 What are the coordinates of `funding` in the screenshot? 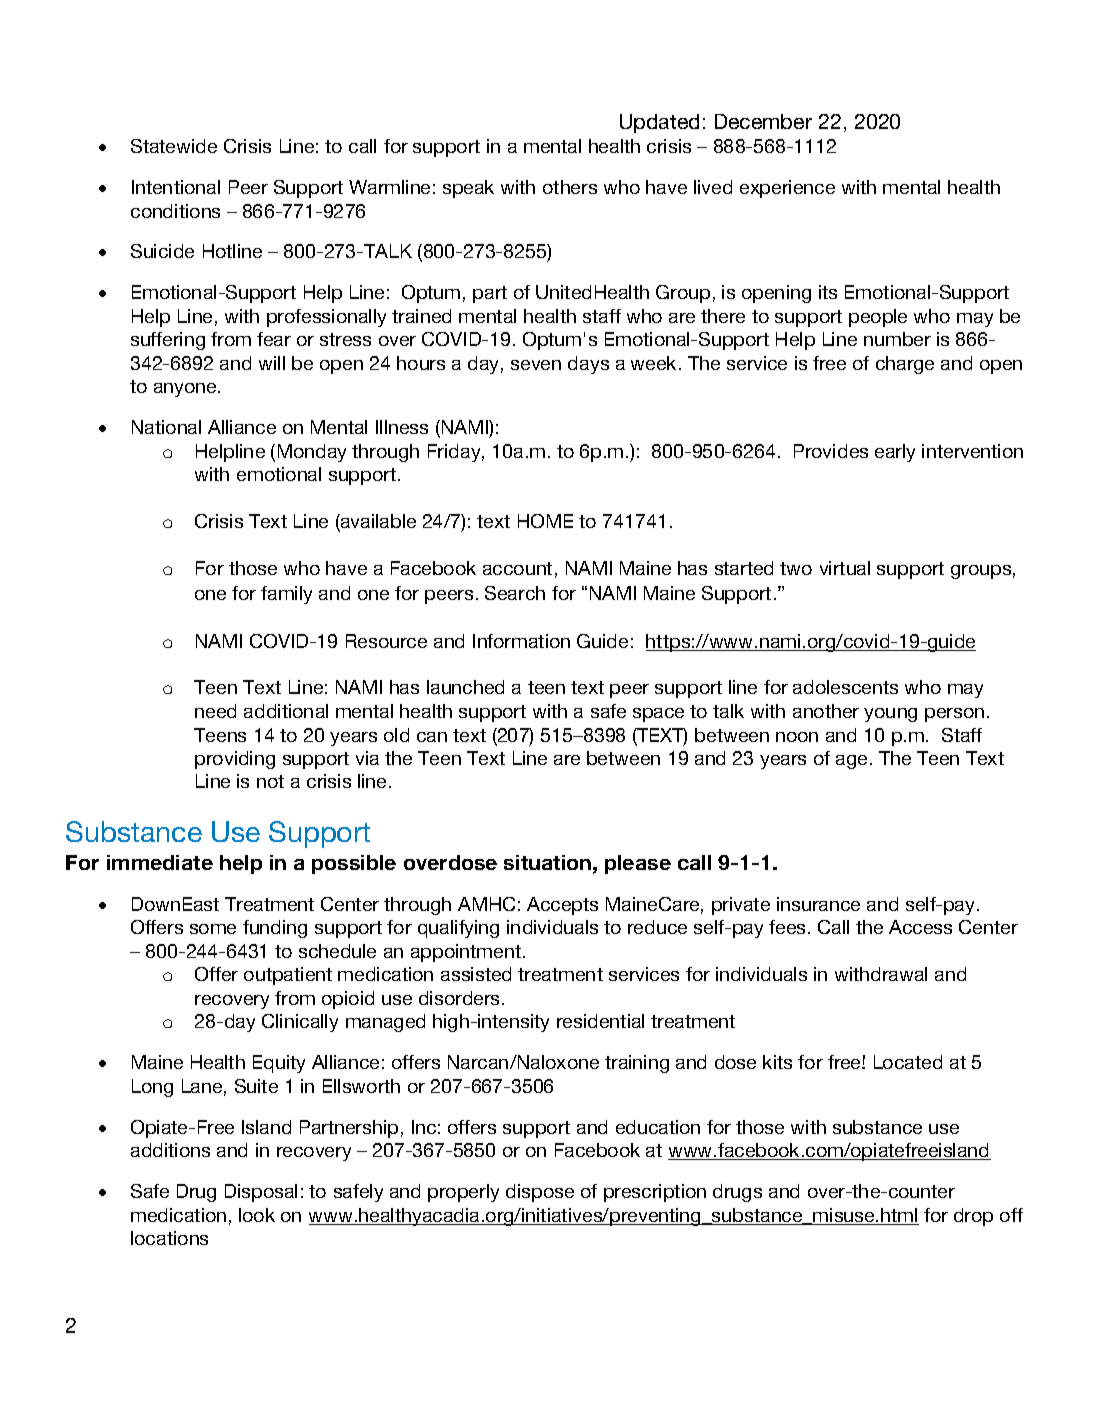 It's located at (275, 929).
